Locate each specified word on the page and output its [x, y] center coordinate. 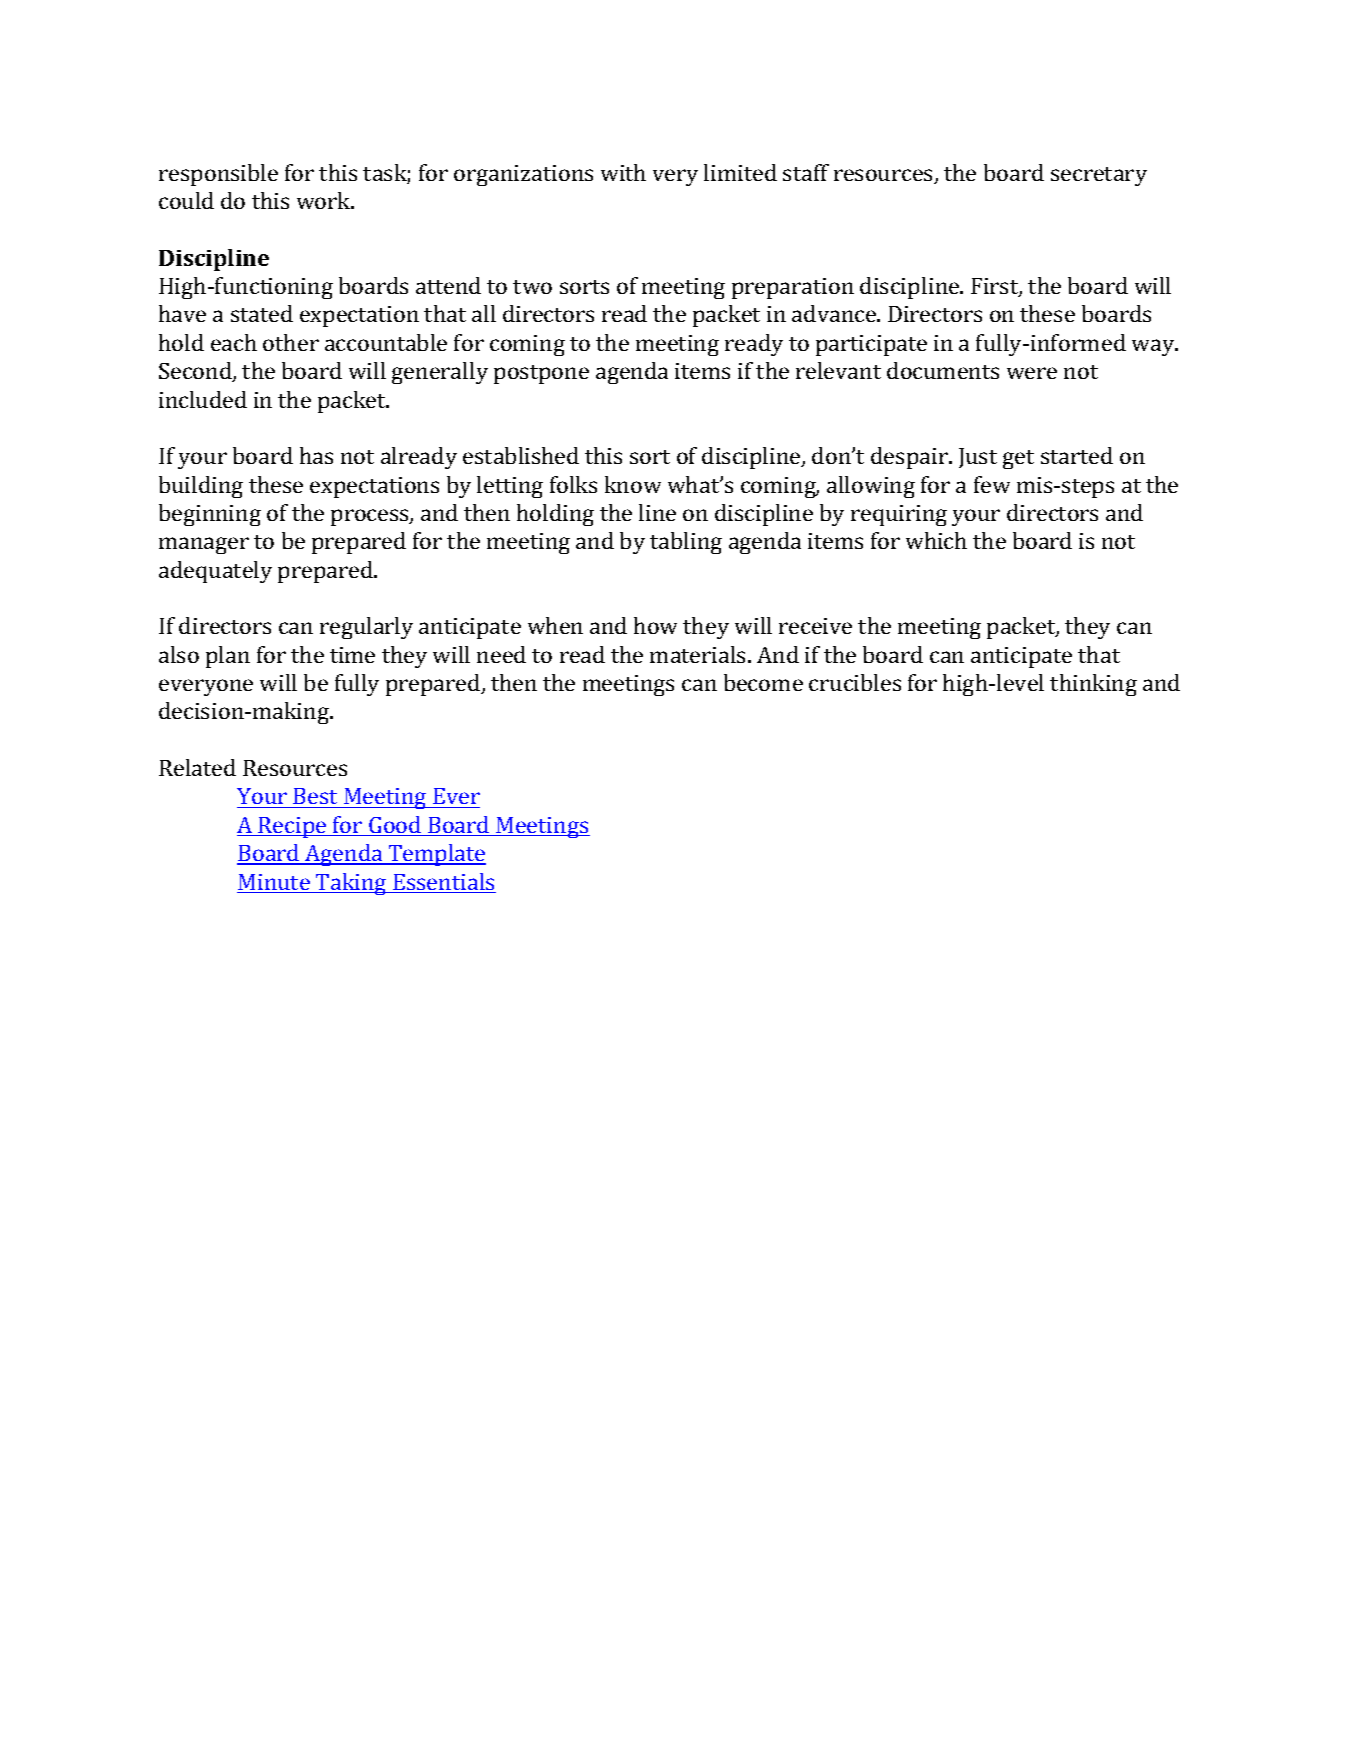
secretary [1099, 176]
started [1077, 455]
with [623, 172]
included [203, 399]
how [655, 625]
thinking [1093, 685]
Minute [274, 883]
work [325, 200]
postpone [541, 374]
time [352, 655]
